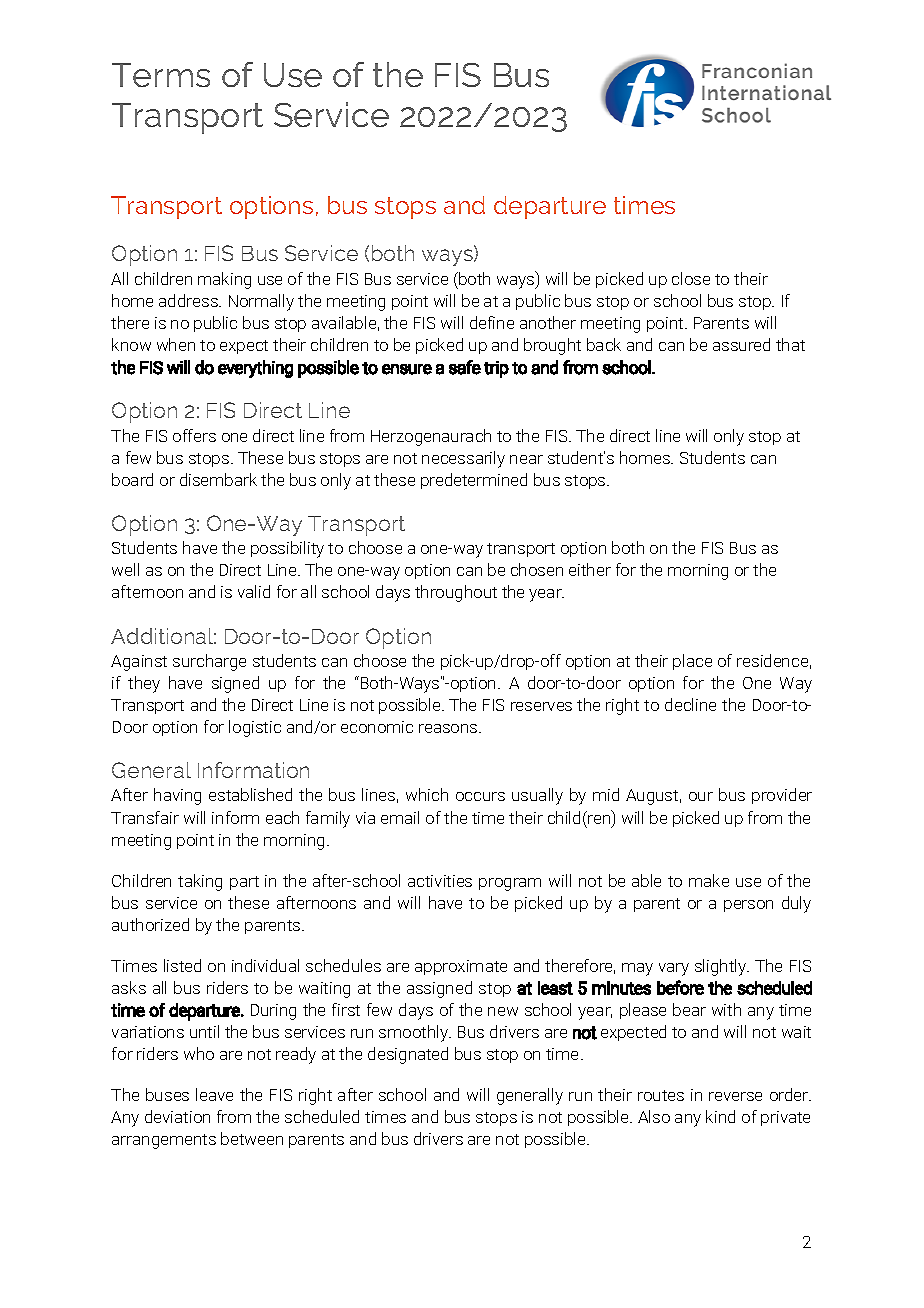 The image size is (924, 1308). I want to click on having, so click(177, 796).
